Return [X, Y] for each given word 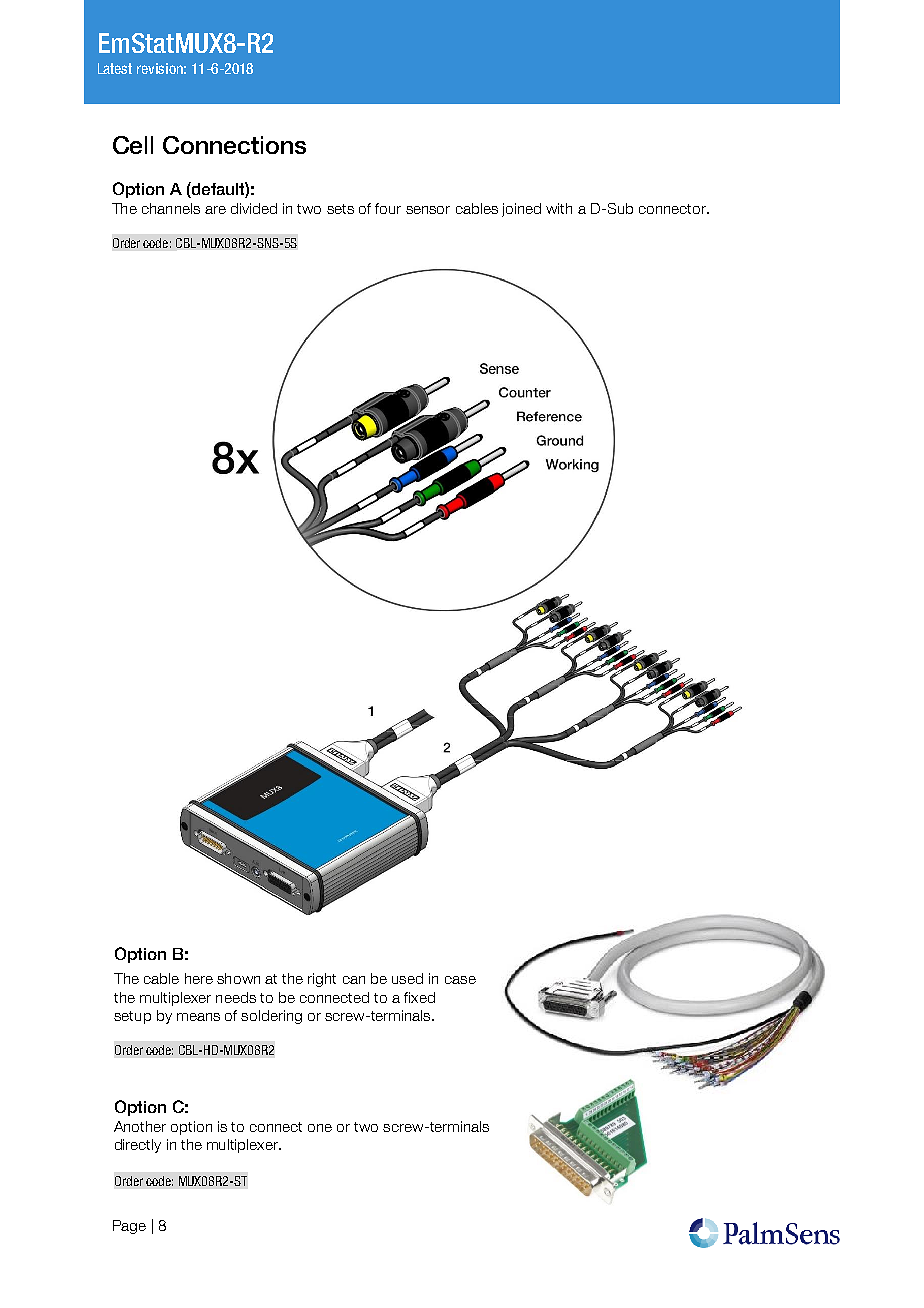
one [320, 1128]
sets [340, 209]
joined [521, 210]
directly [138, 1146]
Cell [133, 145]
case [460, 980]
